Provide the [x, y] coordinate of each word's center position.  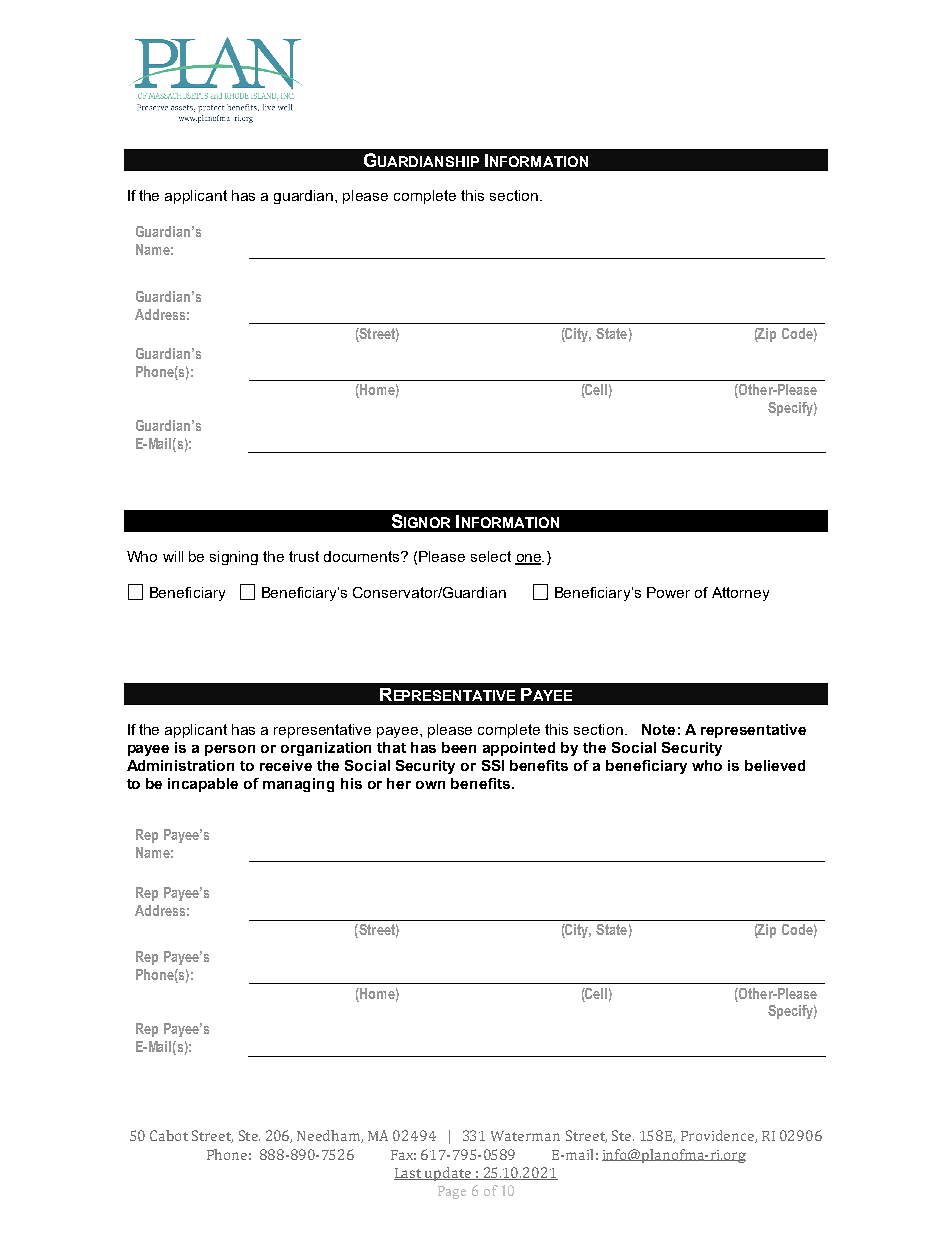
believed [775, 765]
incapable [203, 785]
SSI [493, 765]
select [491, 556]
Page [452, 1192]
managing [298, 785]
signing [234, 558]
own [430, 785]
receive [286, 765]
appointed [519, 749]
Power [668, 592]
